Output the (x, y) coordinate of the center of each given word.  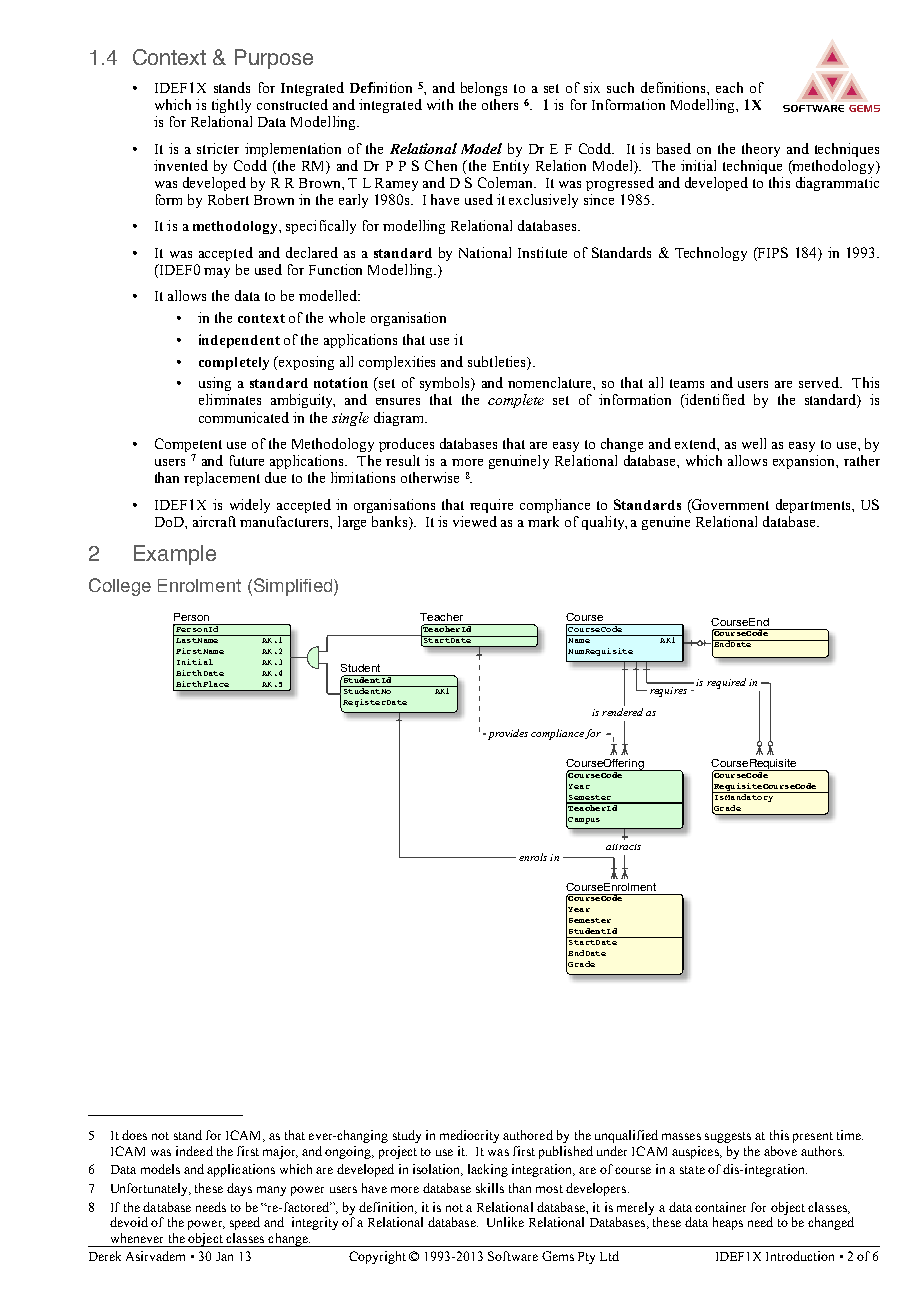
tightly (231, 106)
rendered (622, 712)
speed (245, 1223)
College (120, 587)
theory (761, 150)
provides (506, 734)
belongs (484, 89)
